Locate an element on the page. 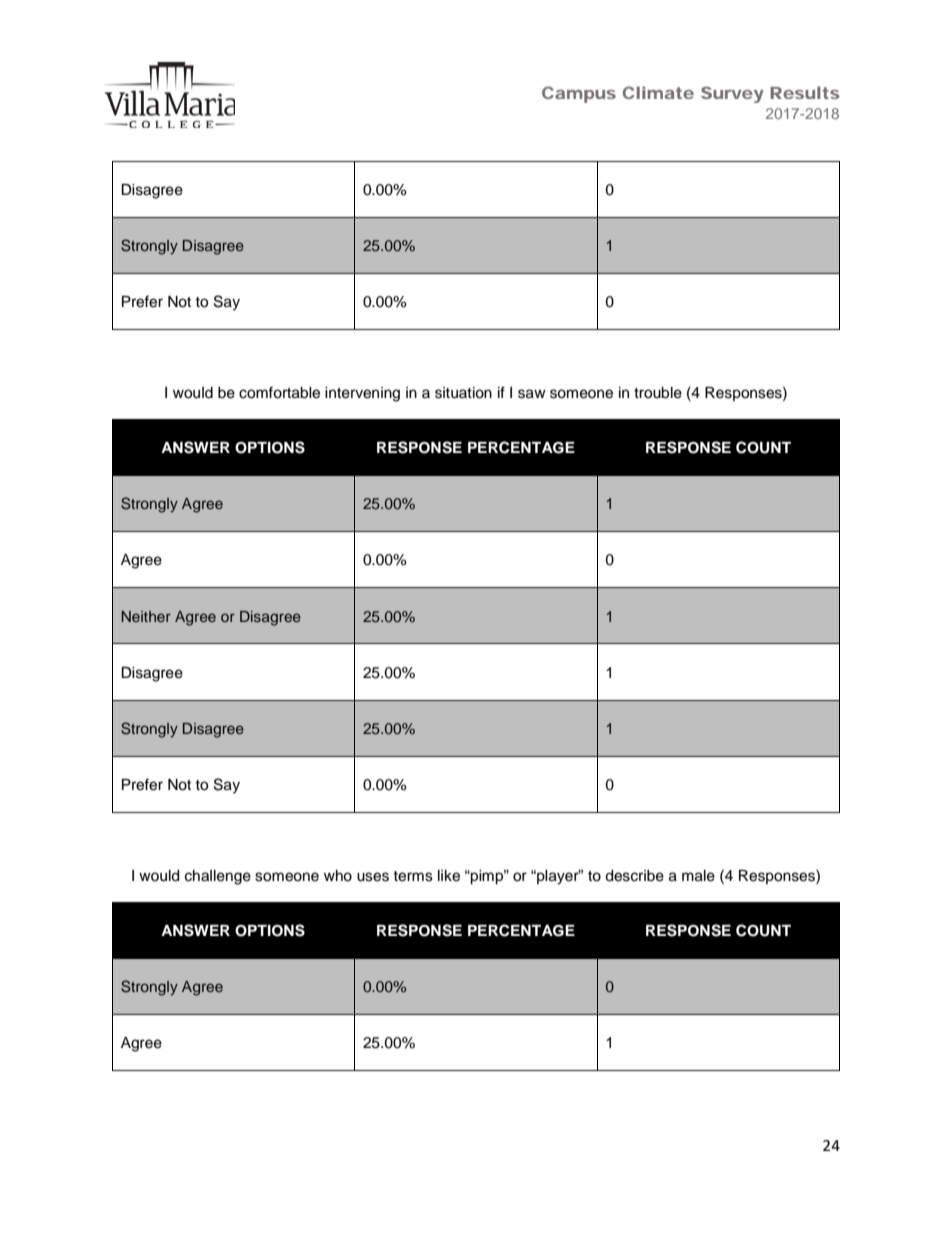  like is located at coordinates (449, 876).
